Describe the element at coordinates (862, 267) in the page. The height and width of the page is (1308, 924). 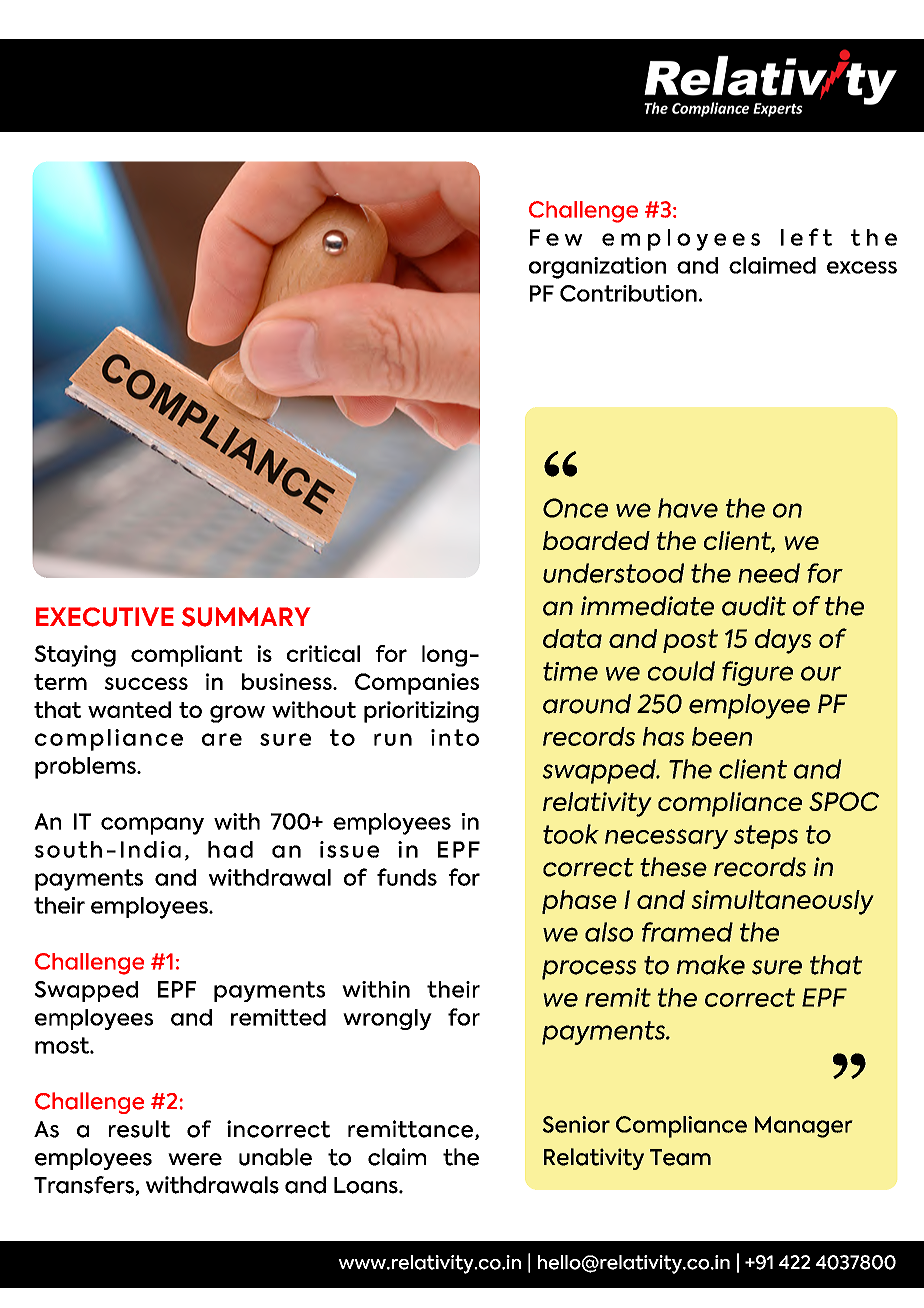
I see `excess` at that location.
